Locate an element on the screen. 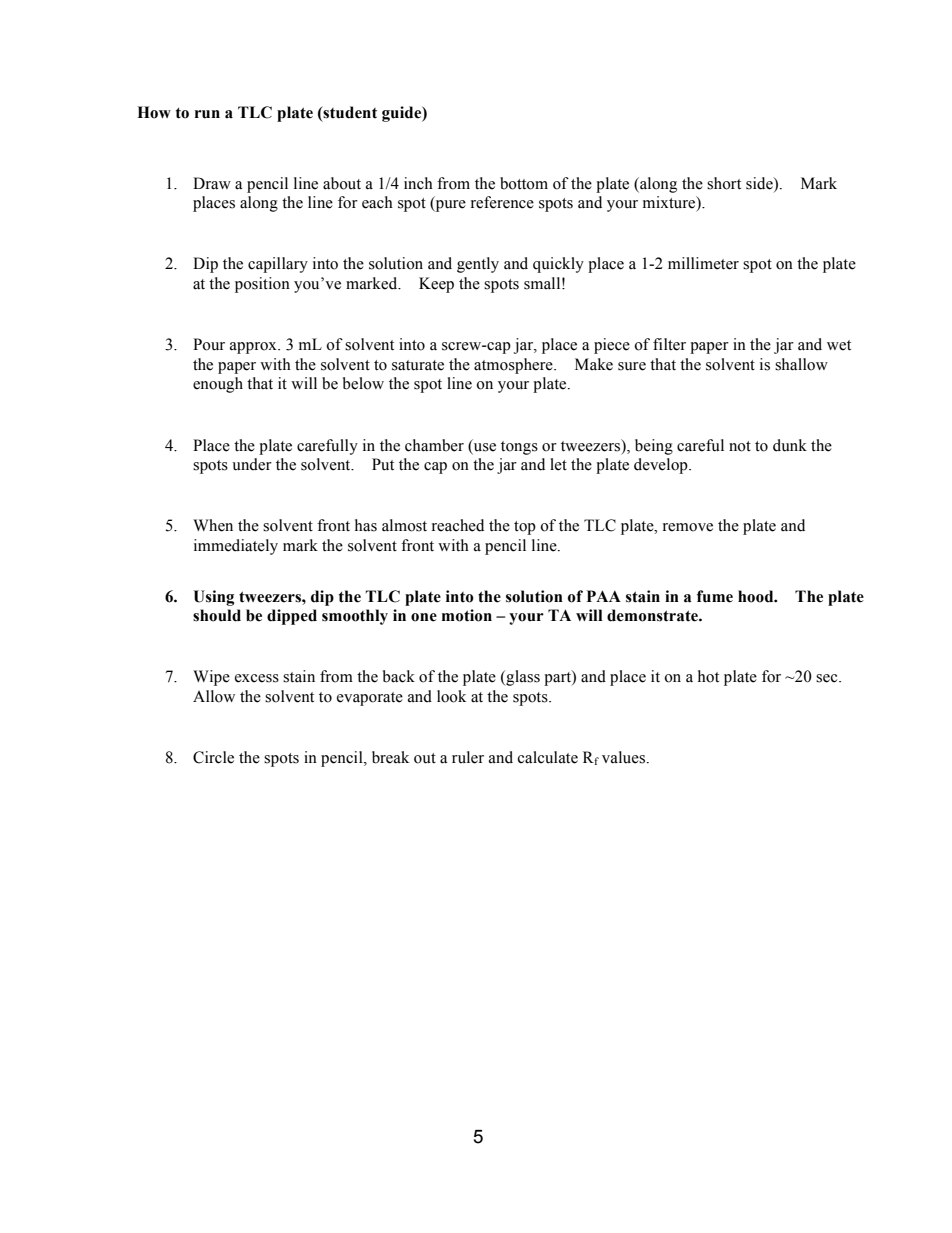 Image resolution: width=952 pixels, height=1233 pixels. under is located at coordinates (252, 464).
